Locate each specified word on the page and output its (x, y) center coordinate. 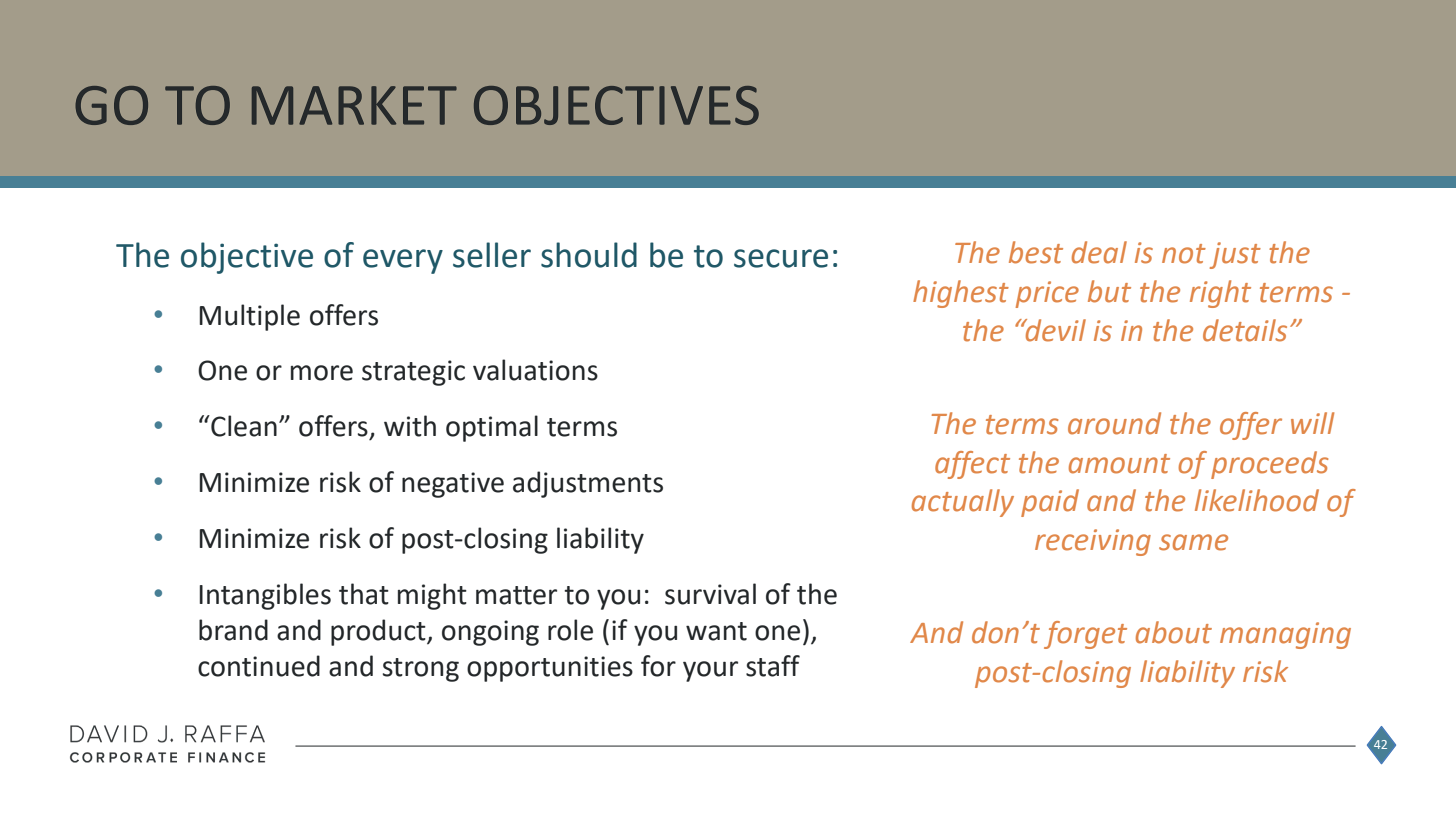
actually (963, 503)
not (1184, 254)
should (589, 255)
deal (1099, 252)
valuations (535, 370)
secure (781, 258)
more (322, 373)
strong (421, 670)
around (1114, 423)
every (403, 261)
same (1193, 542)
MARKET (354, 105)
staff (773, 666)
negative (453, 485)
